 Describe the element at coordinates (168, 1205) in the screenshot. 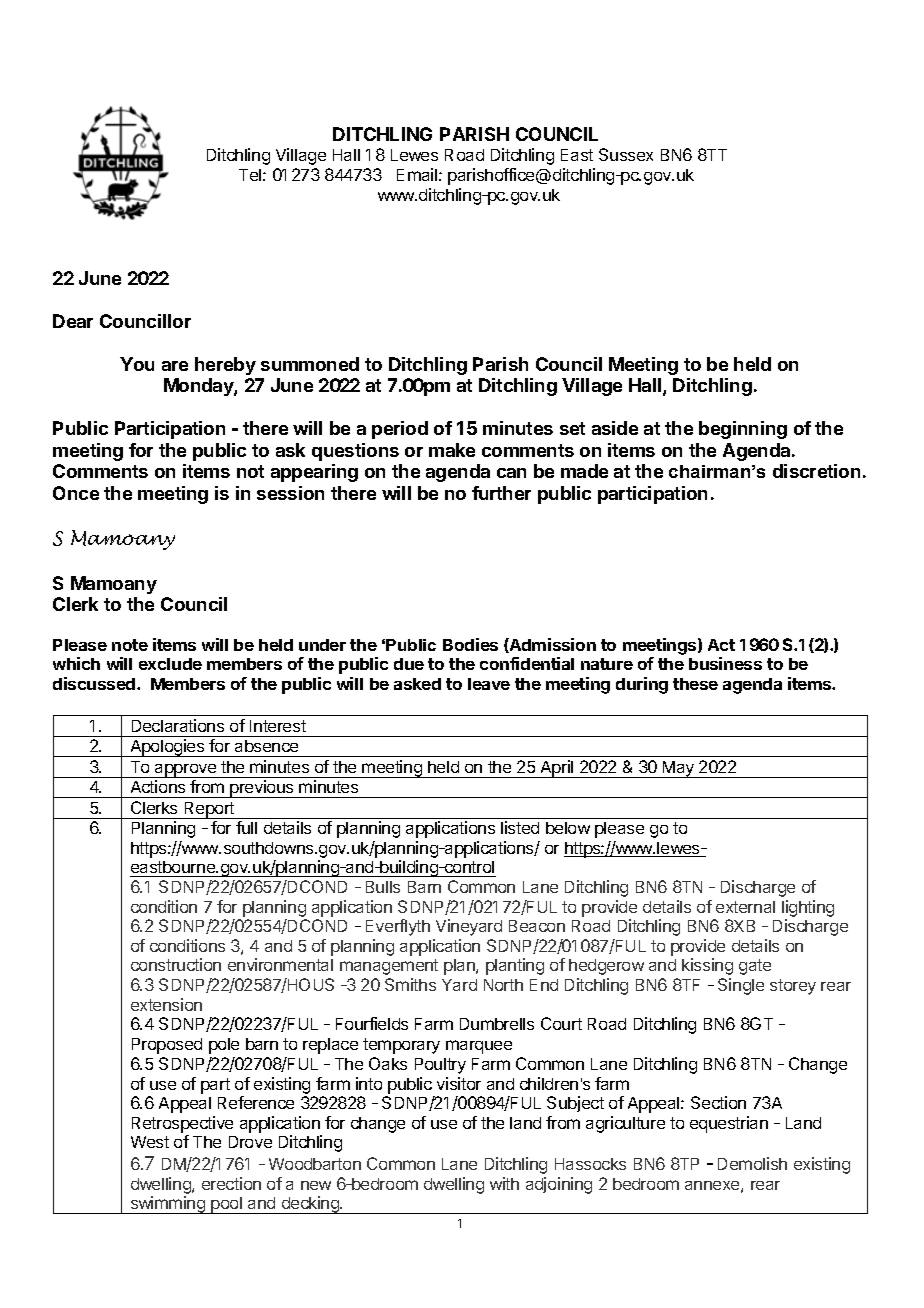

I see `swimming` at that location.
